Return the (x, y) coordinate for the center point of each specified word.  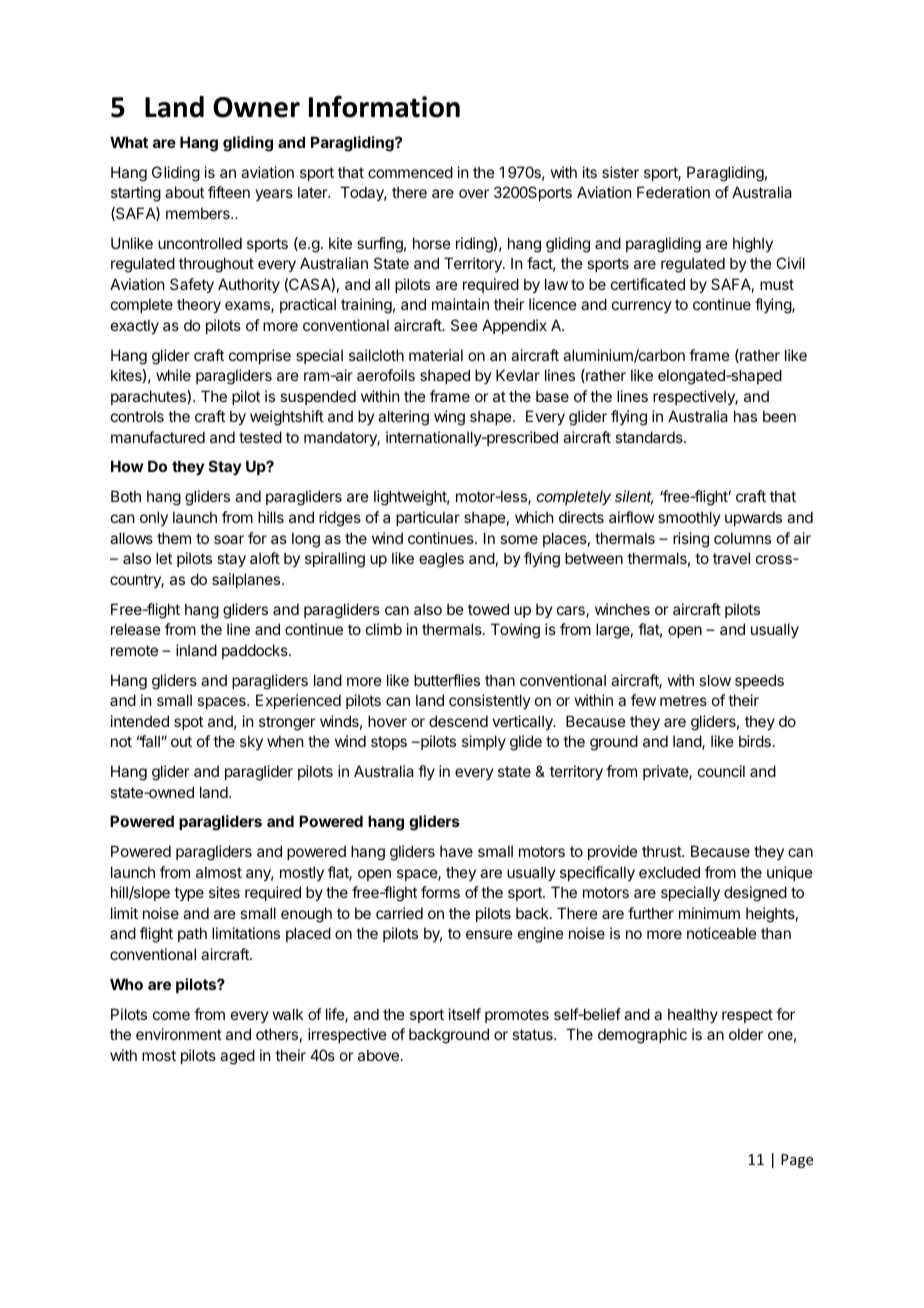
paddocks (256, 651)
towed (488, 609)
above (378, 1055)
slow (715, 680)
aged (237, 1057)
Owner (256, 107)
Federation (673, 192)
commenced (410, 172)
